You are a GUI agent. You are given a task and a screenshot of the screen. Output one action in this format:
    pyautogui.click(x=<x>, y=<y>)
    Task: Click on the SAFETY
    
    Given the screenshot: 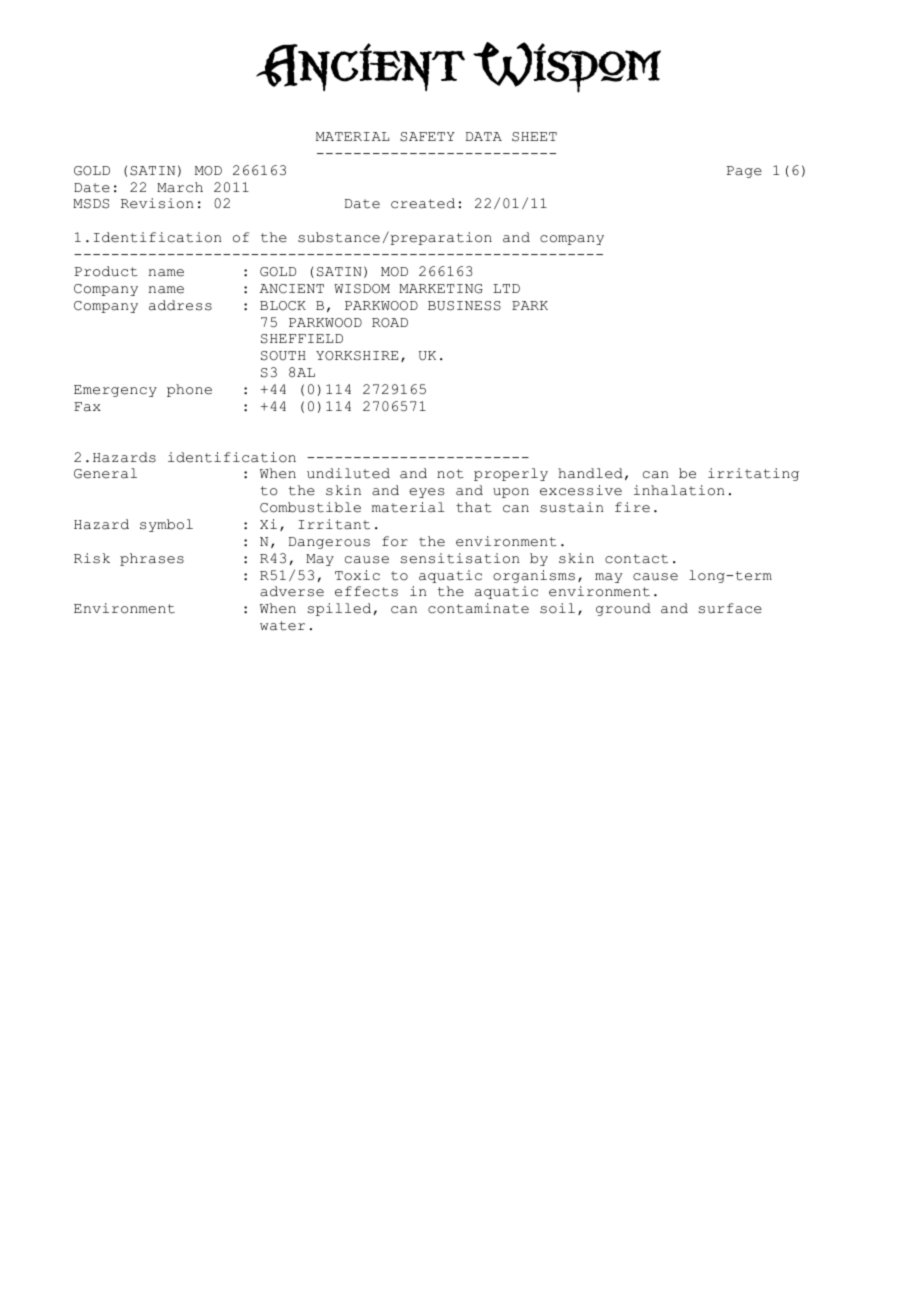 What is the action you would take?
    pyautogui.click(x=427, y=137)
